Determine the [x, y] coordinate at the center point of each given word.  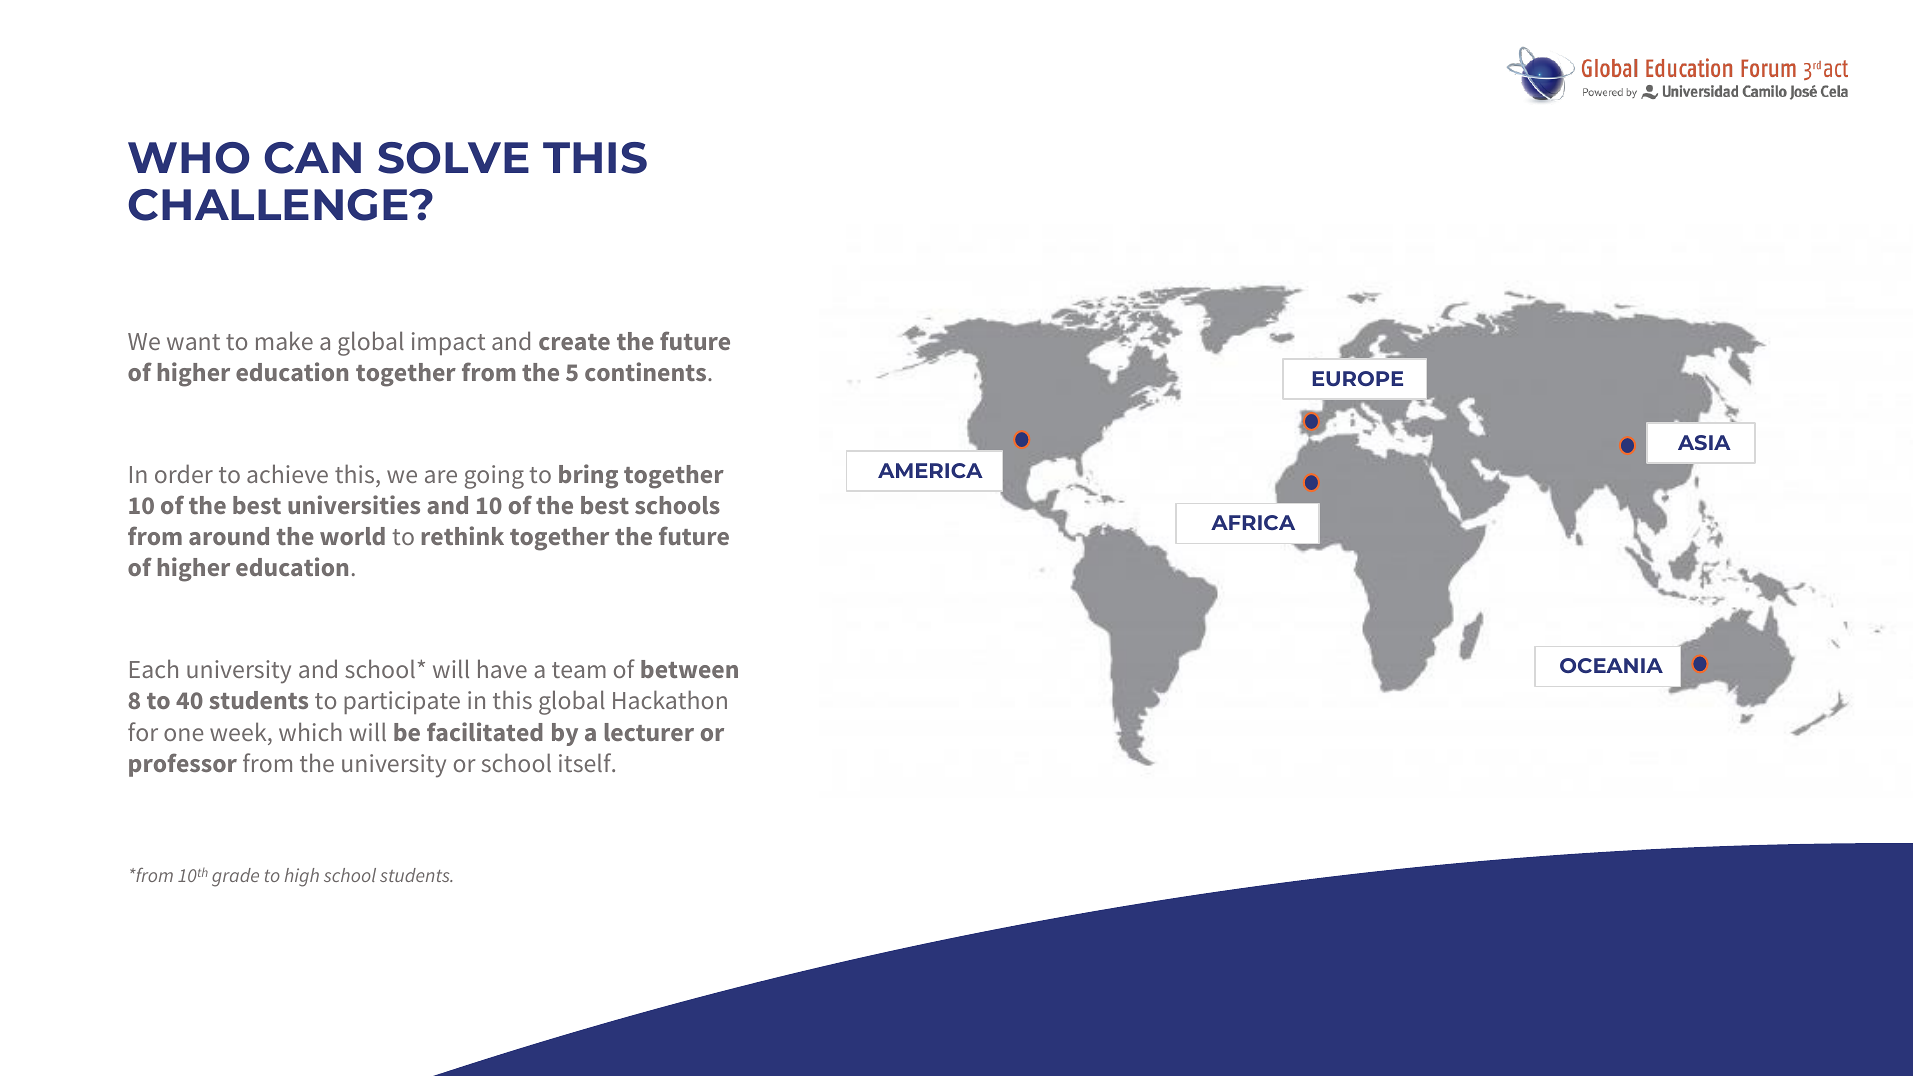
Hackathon [670, 699]
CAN [312, 158]
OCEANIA [1611, 665]
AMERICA [930, 470]
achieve [287, 473]
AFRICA [1253, 522]
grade [235, 877]
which [310, 731]
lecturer [649, 732]
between [689, 669]
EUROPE [1358, 378]
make [284, 340]
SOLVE [453, 158]
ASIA [1704, 442]
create [574, 342]
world [352, 536]
